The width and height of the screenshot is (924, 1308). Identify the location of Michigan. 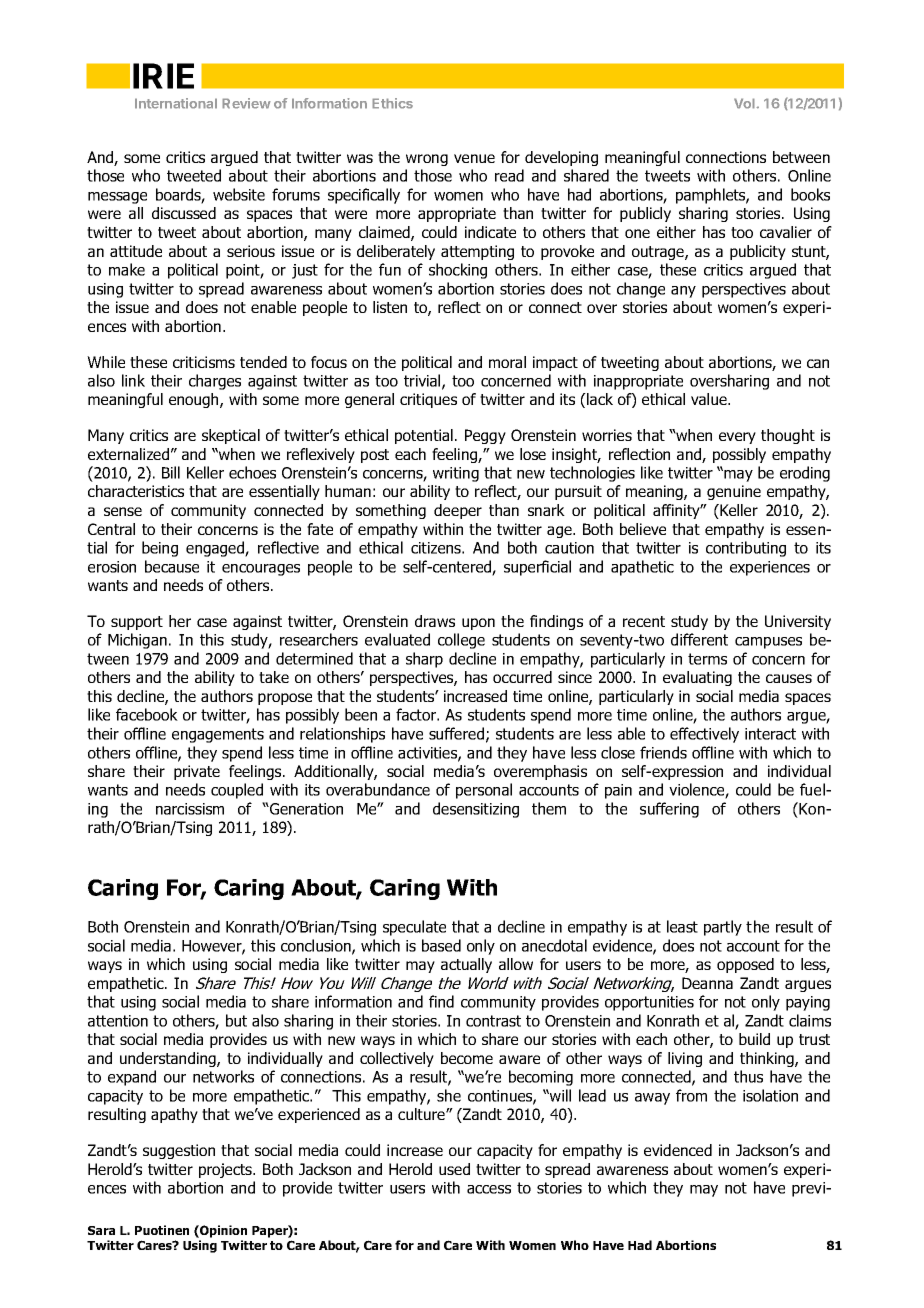
(139, 641).
